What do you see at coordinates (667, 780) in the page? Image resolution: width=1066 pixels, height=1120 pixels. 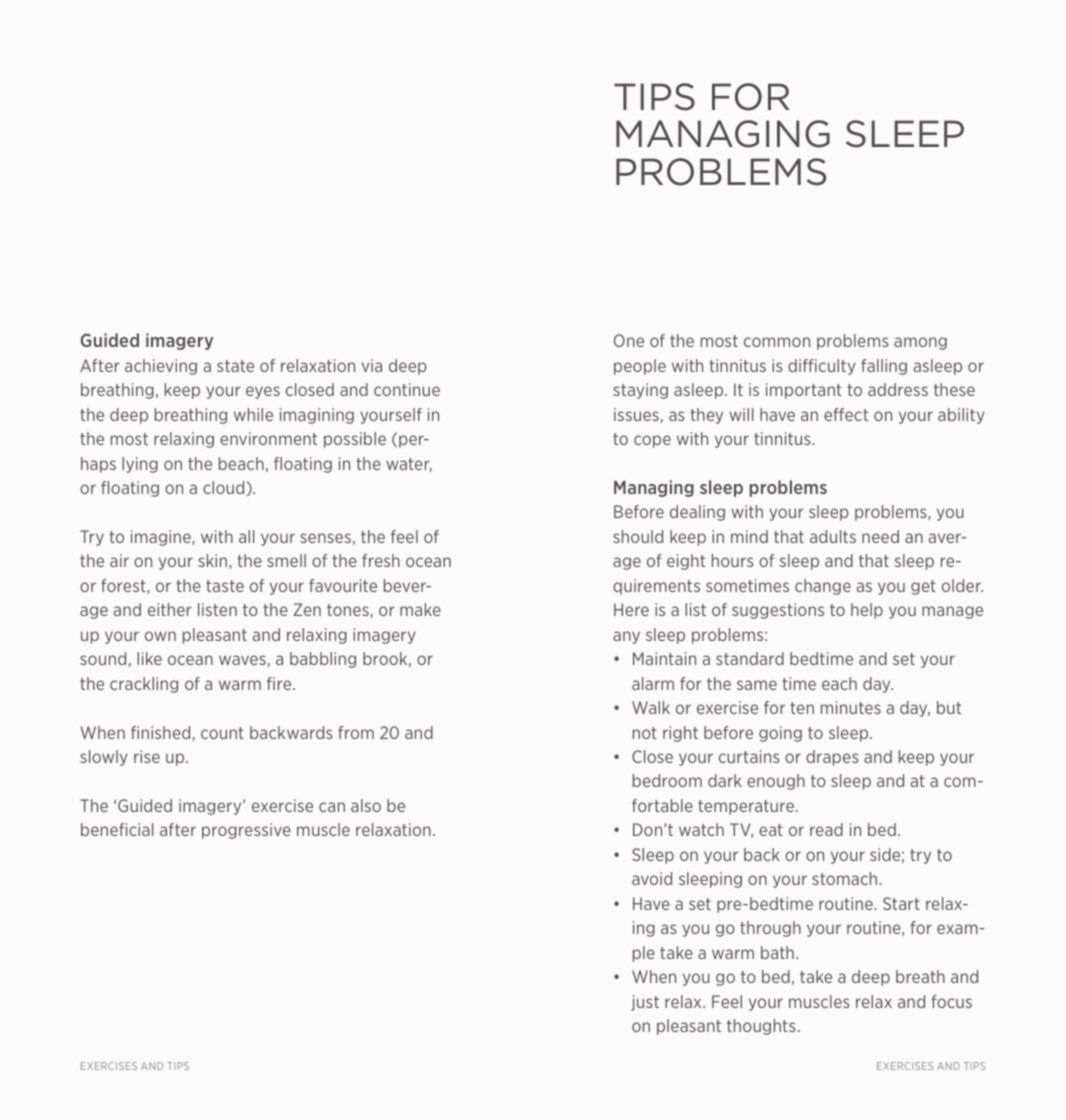 I see `bedroom` at bounding box center [667, 780].
